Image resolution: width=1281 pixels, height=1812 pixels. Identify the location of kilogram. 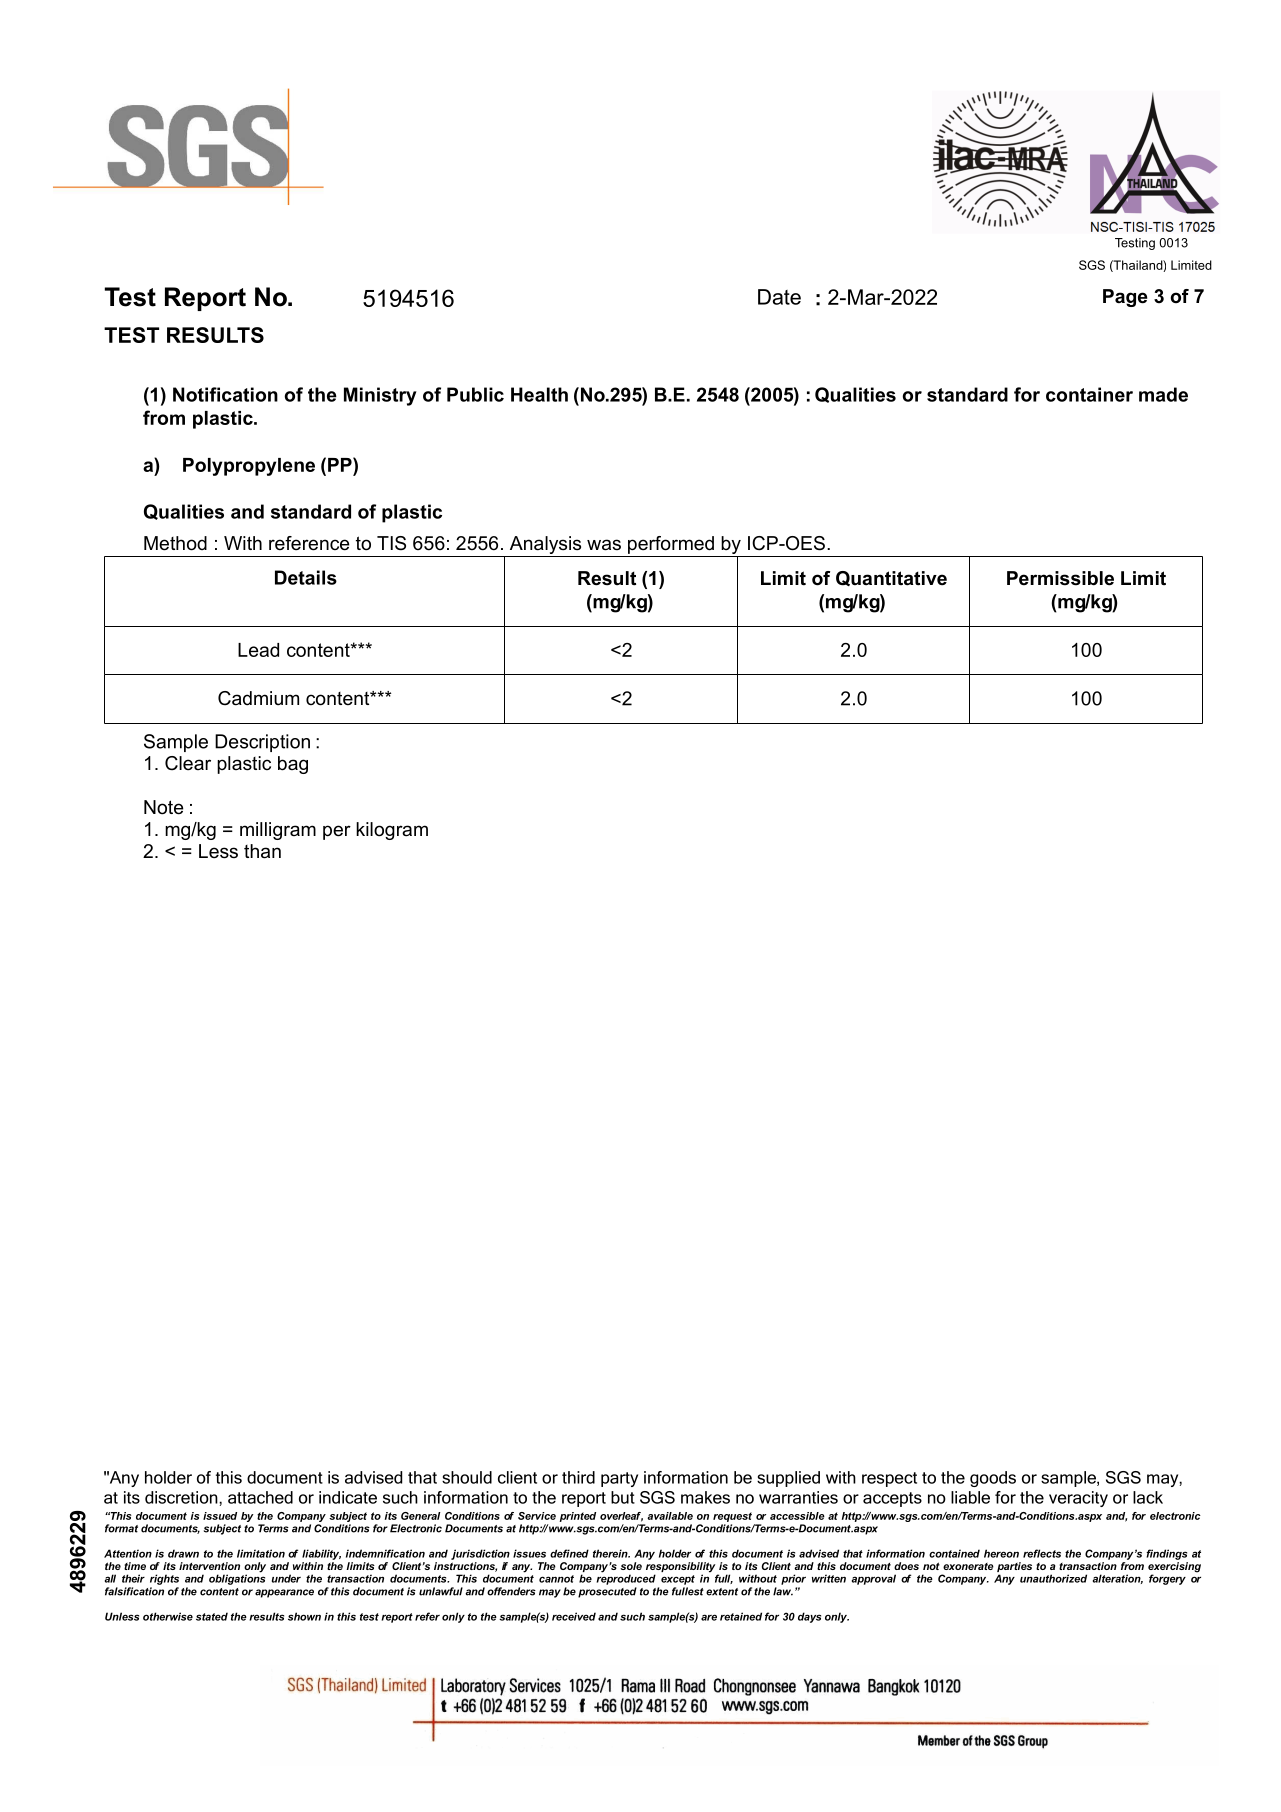
(392, 831).
